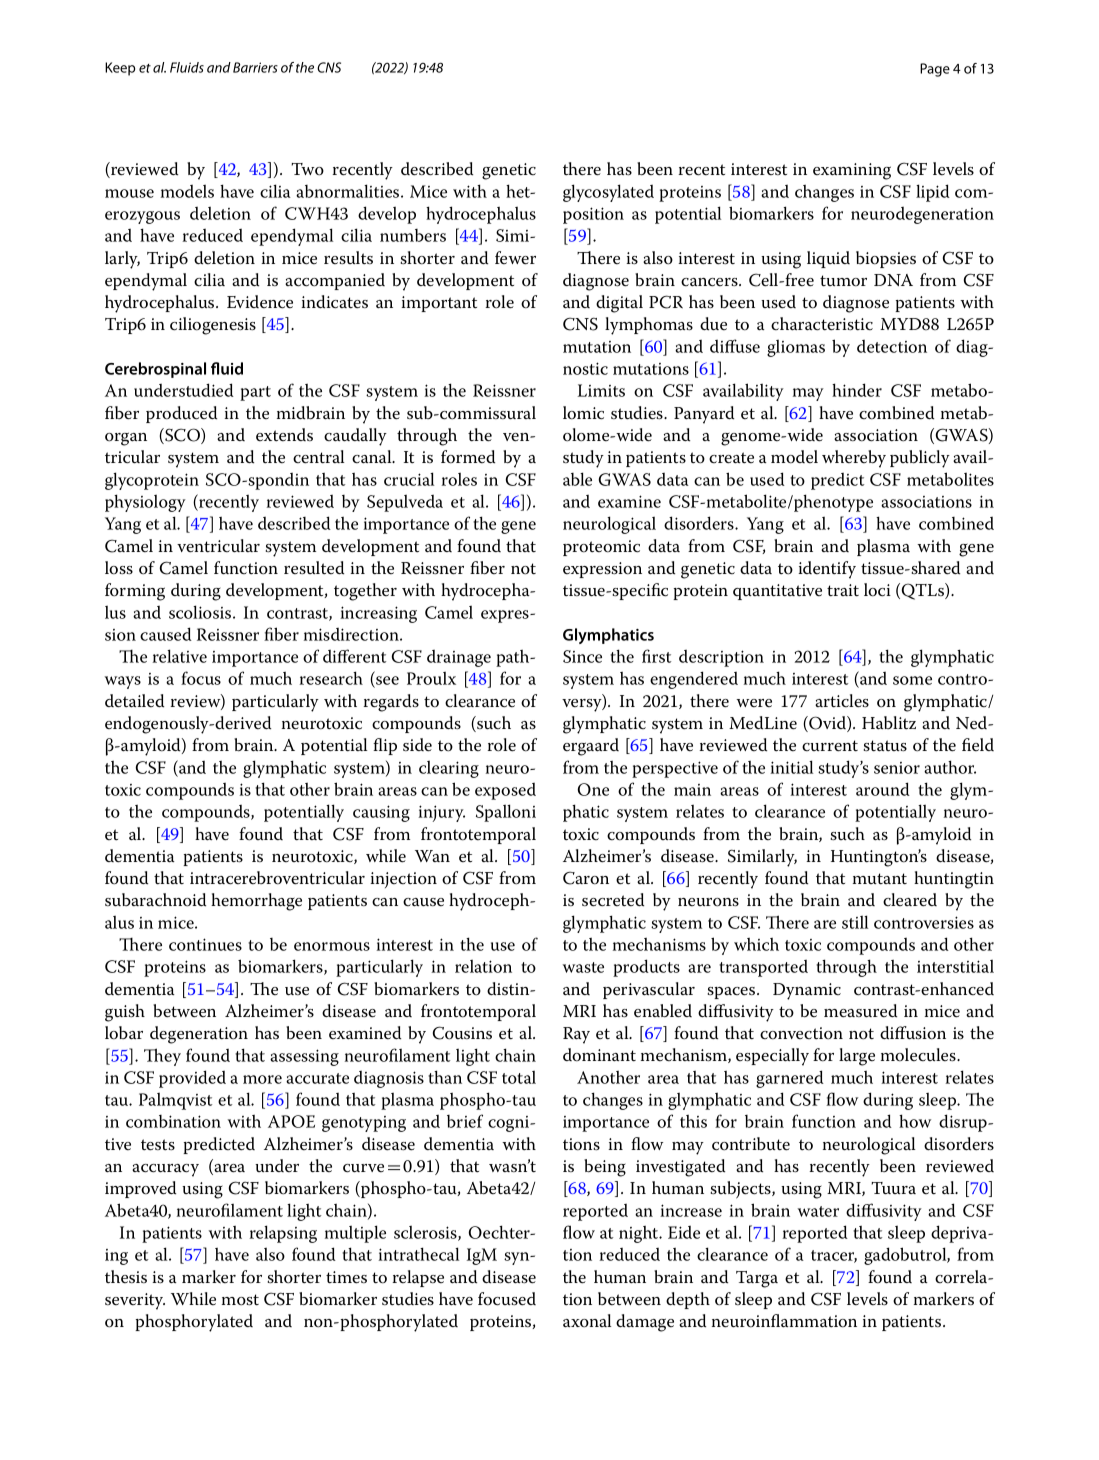 This document has width=1099, height=1460. Describe the element at coordinates (842, 701) in the document. I see `articles` at that location.
